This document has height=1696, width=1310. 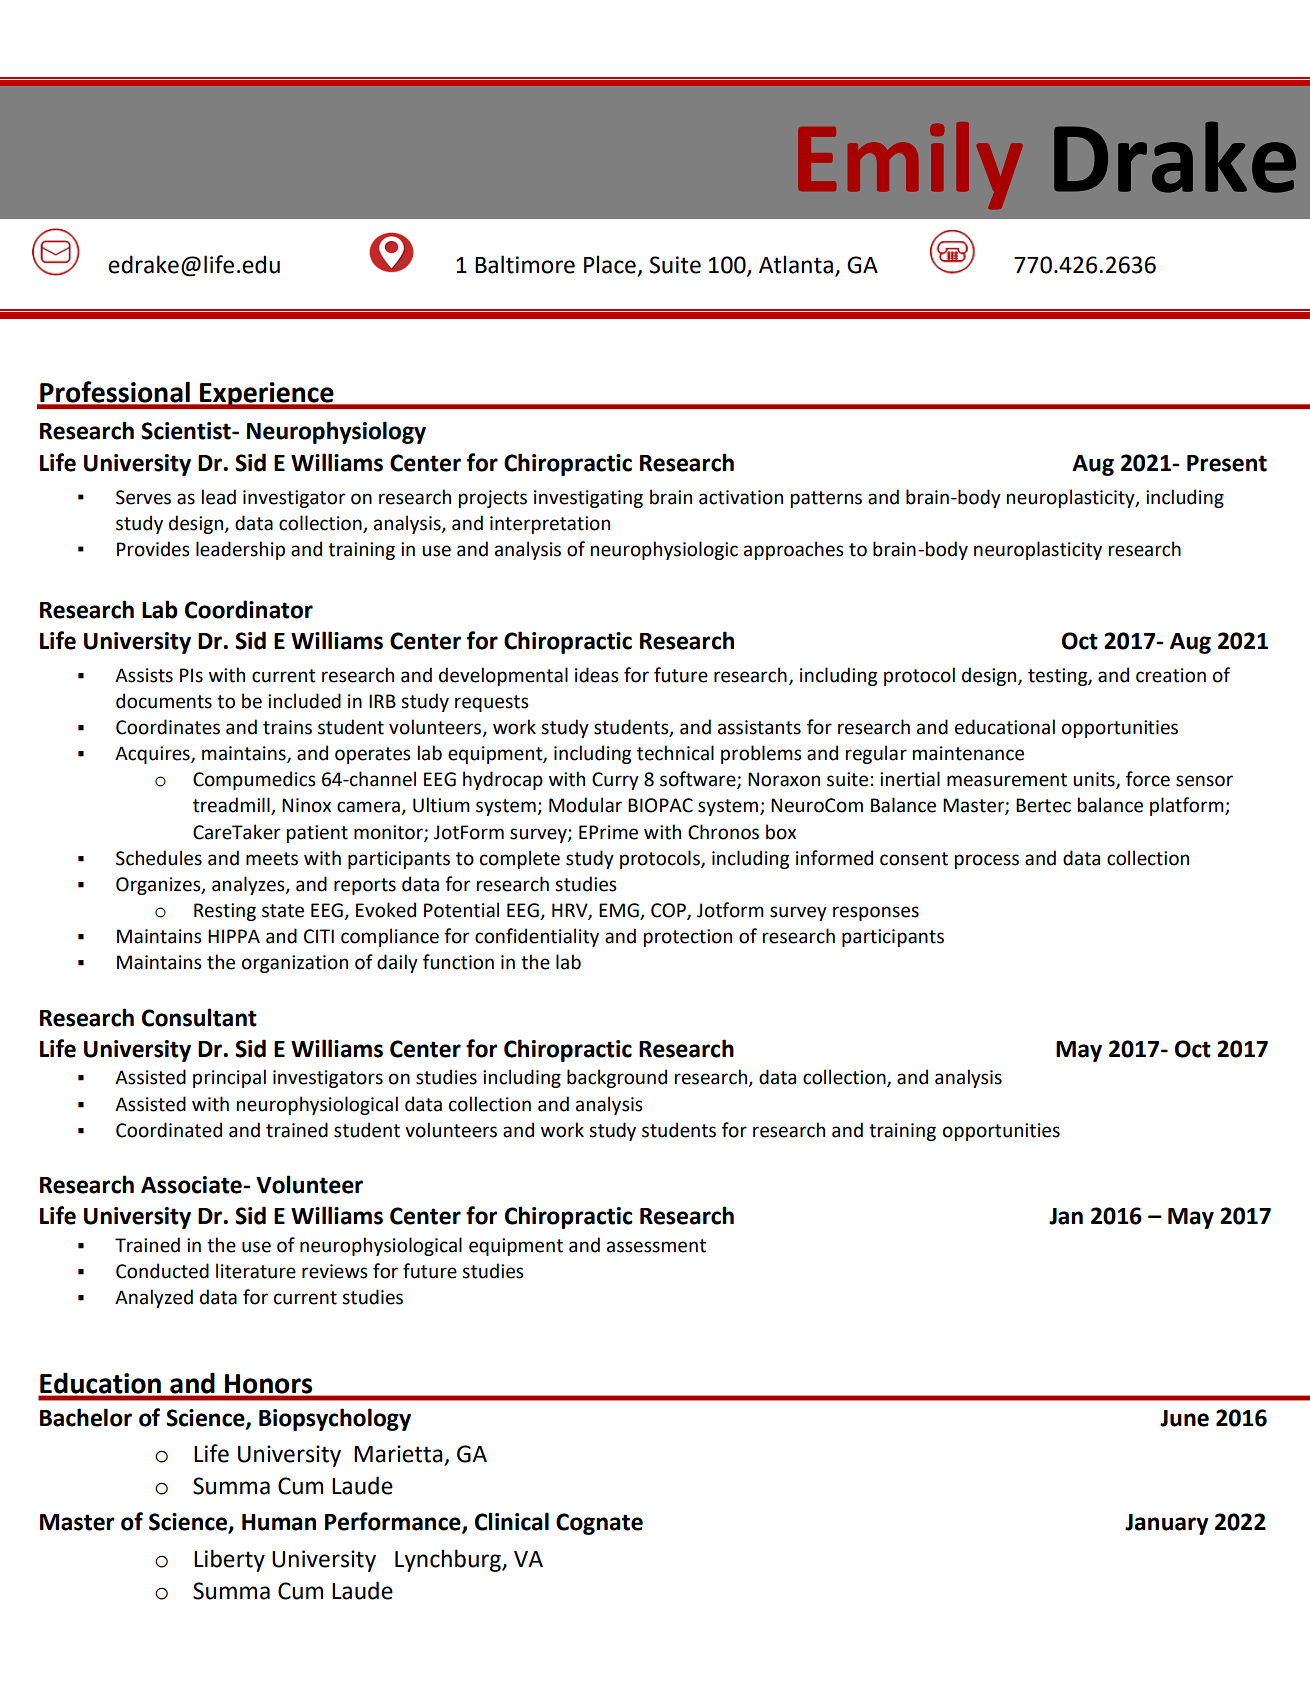 What do you see at coordinates (910, 166) in the document?
I see `Emily` at bounding box center [910, 166].
